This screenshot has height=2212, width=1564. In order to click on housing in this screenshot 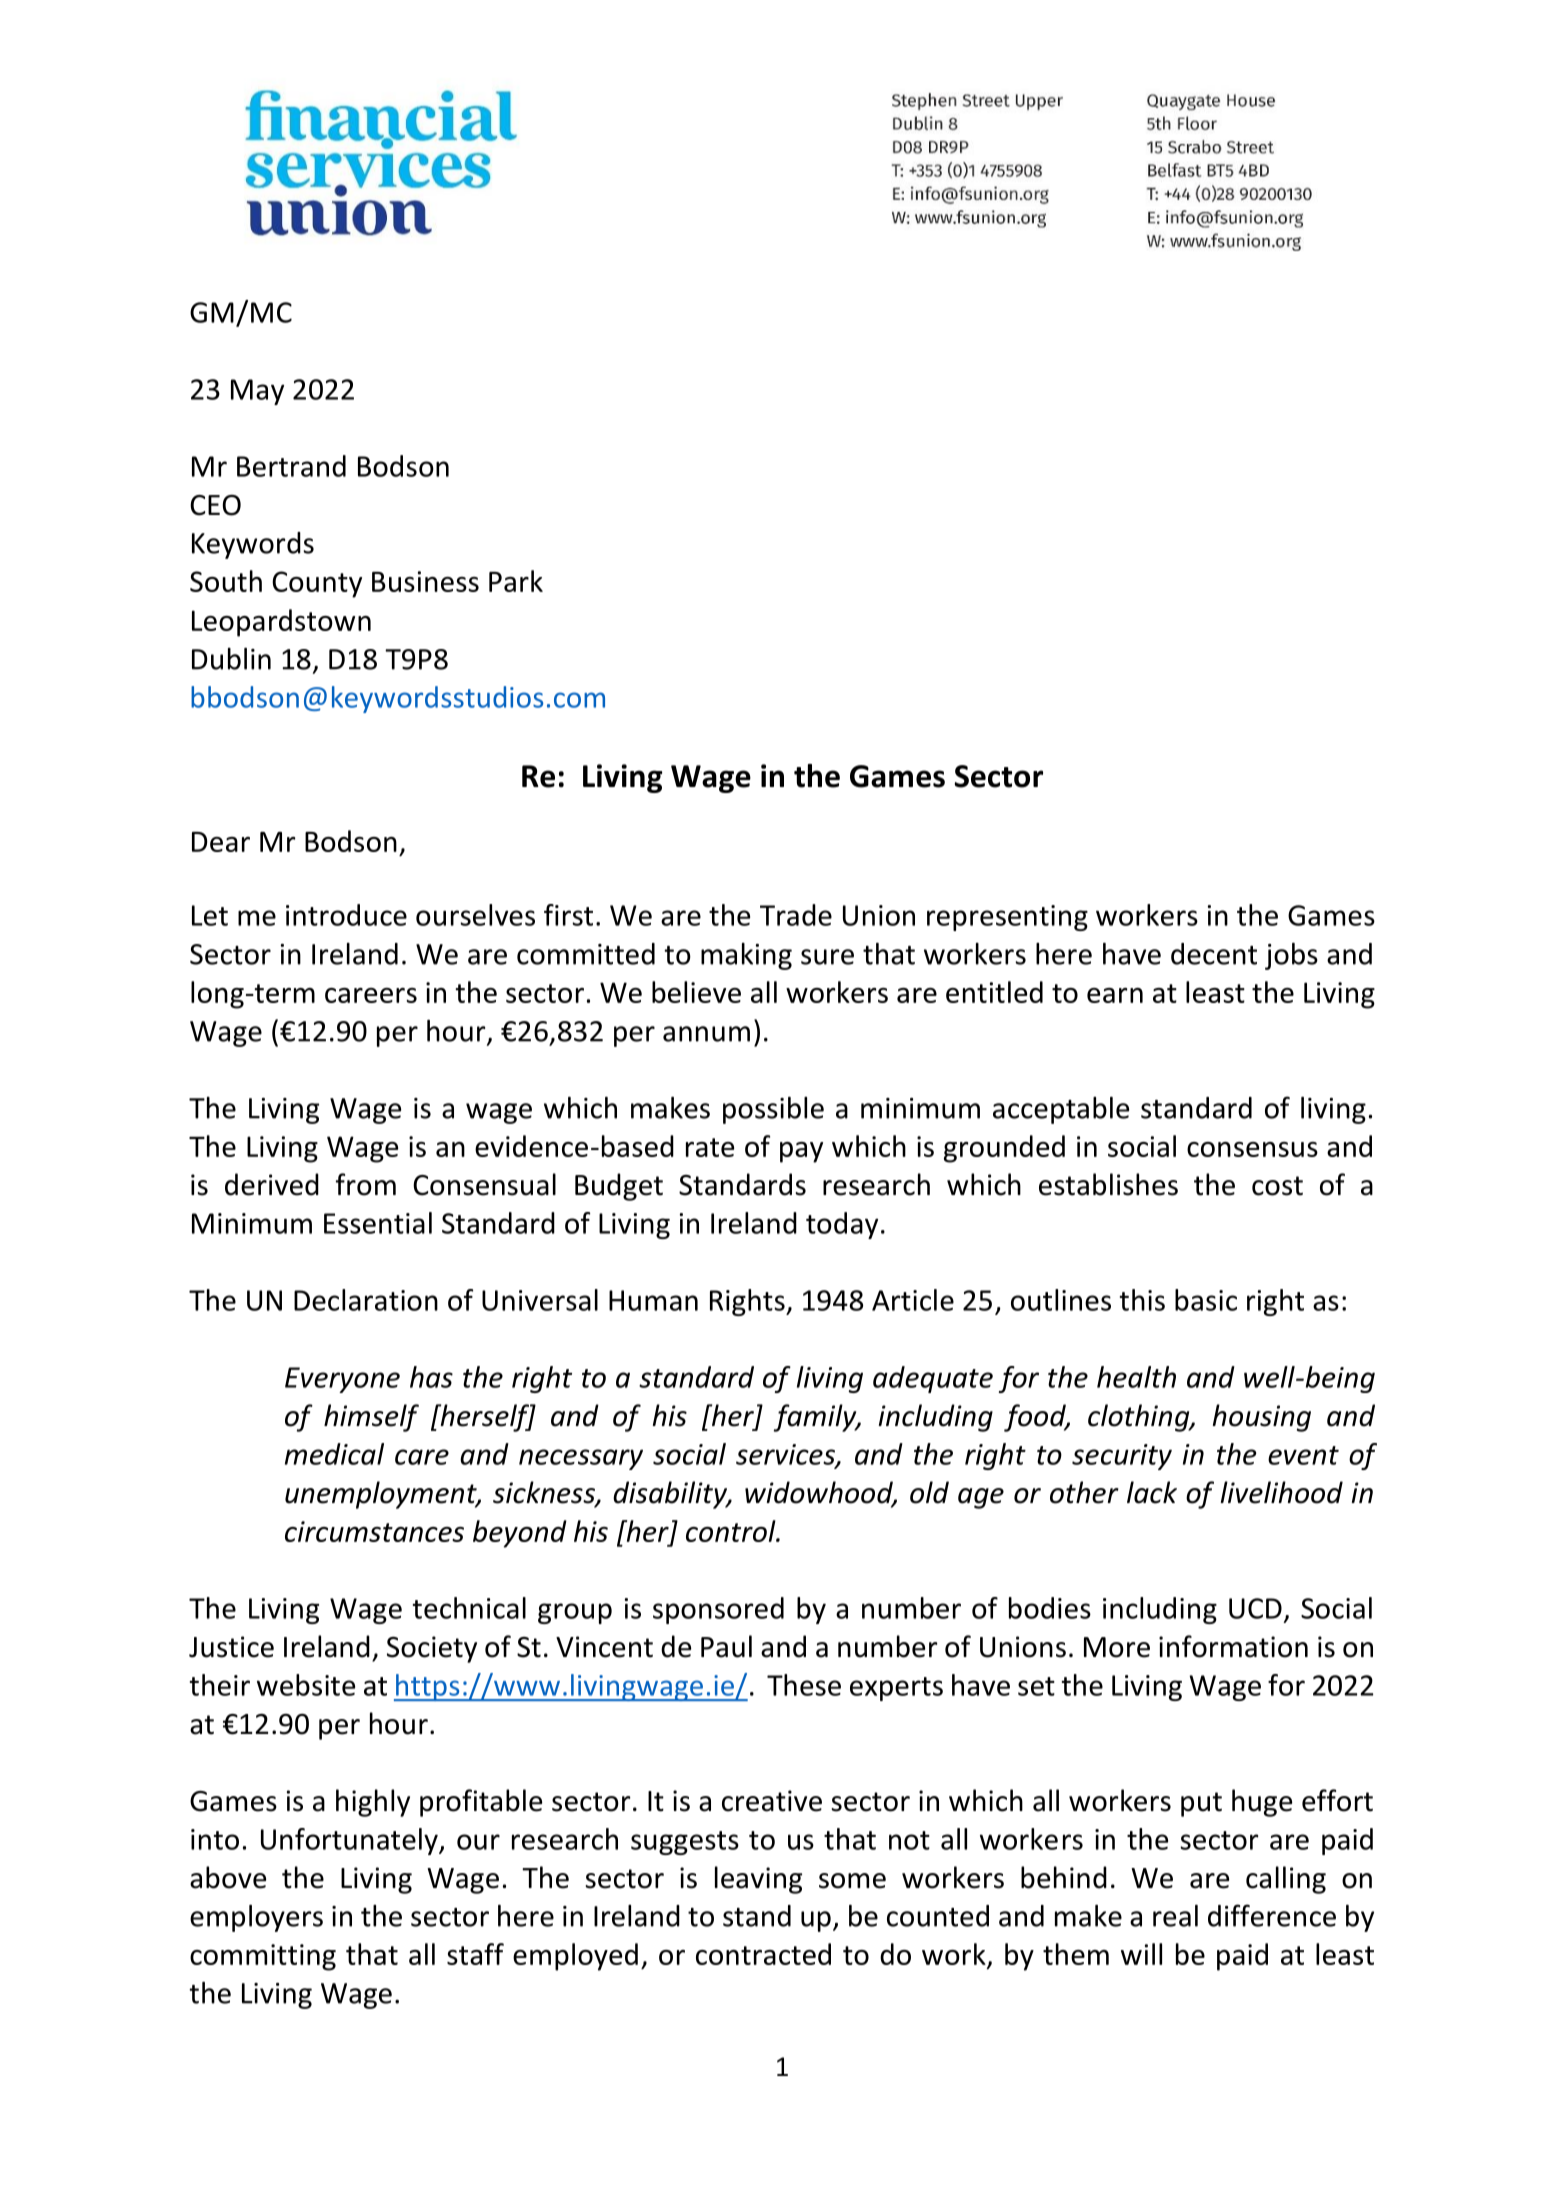, I will do `click(1261, 1418)`.
